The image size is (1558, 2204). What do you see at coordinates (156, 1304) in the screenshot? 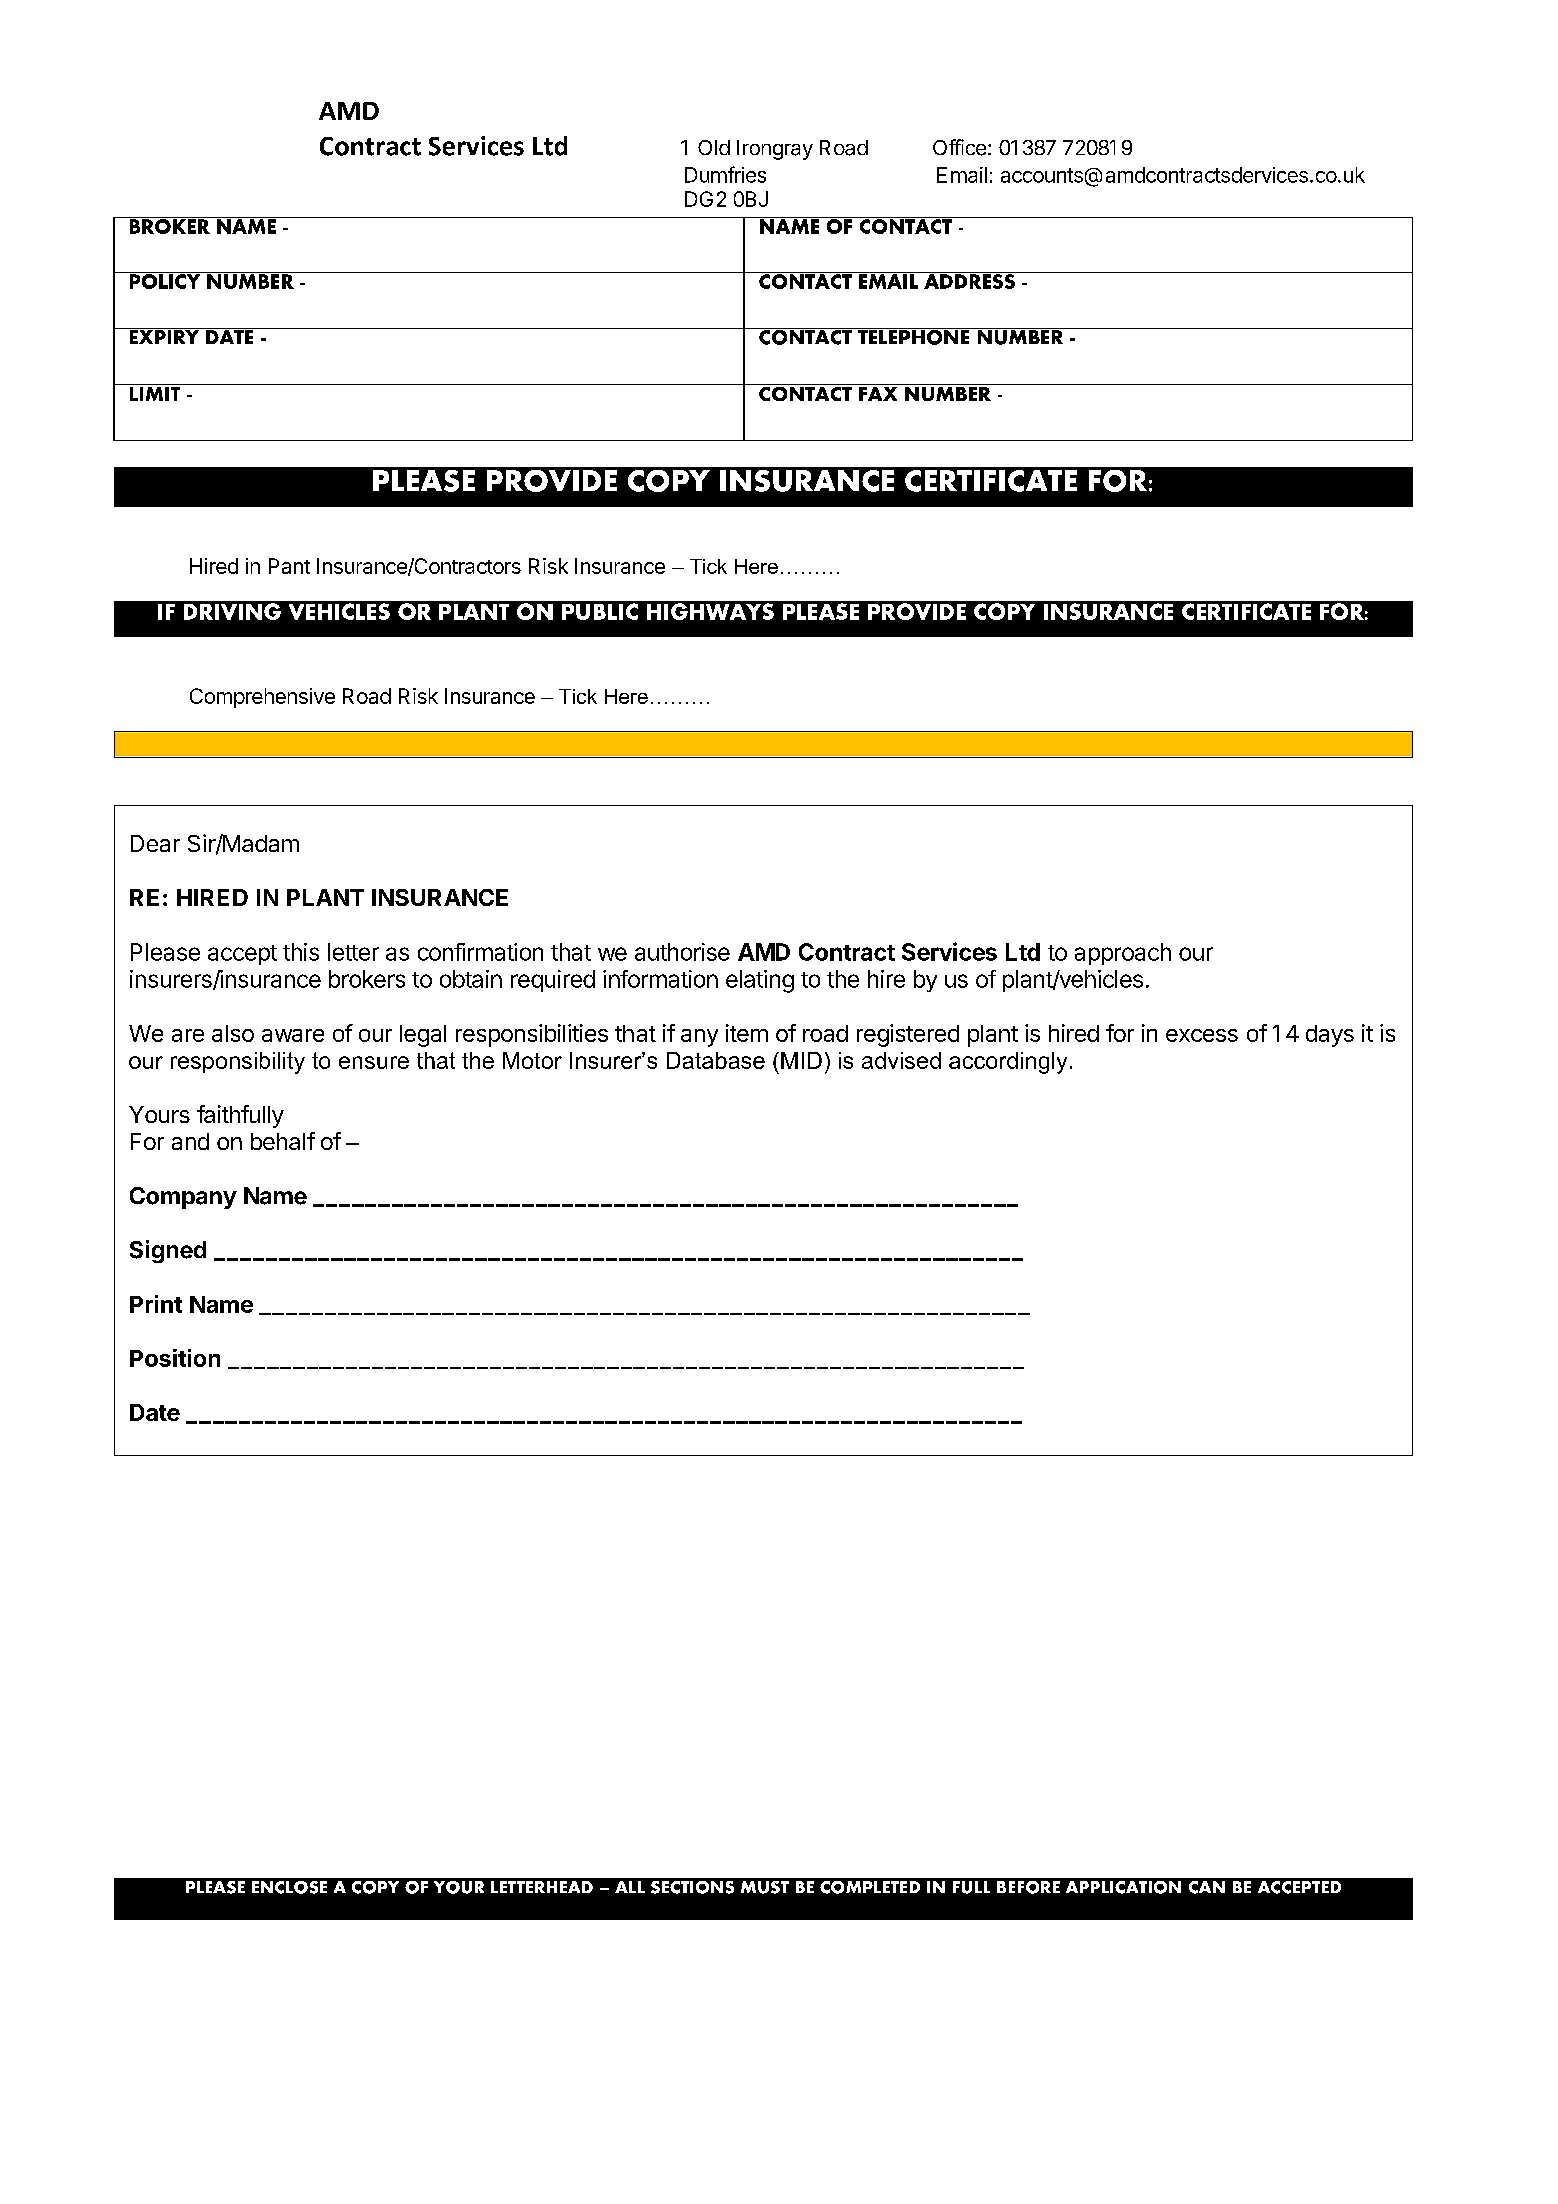
I see `Print` at bounding box center [156, 1304].
